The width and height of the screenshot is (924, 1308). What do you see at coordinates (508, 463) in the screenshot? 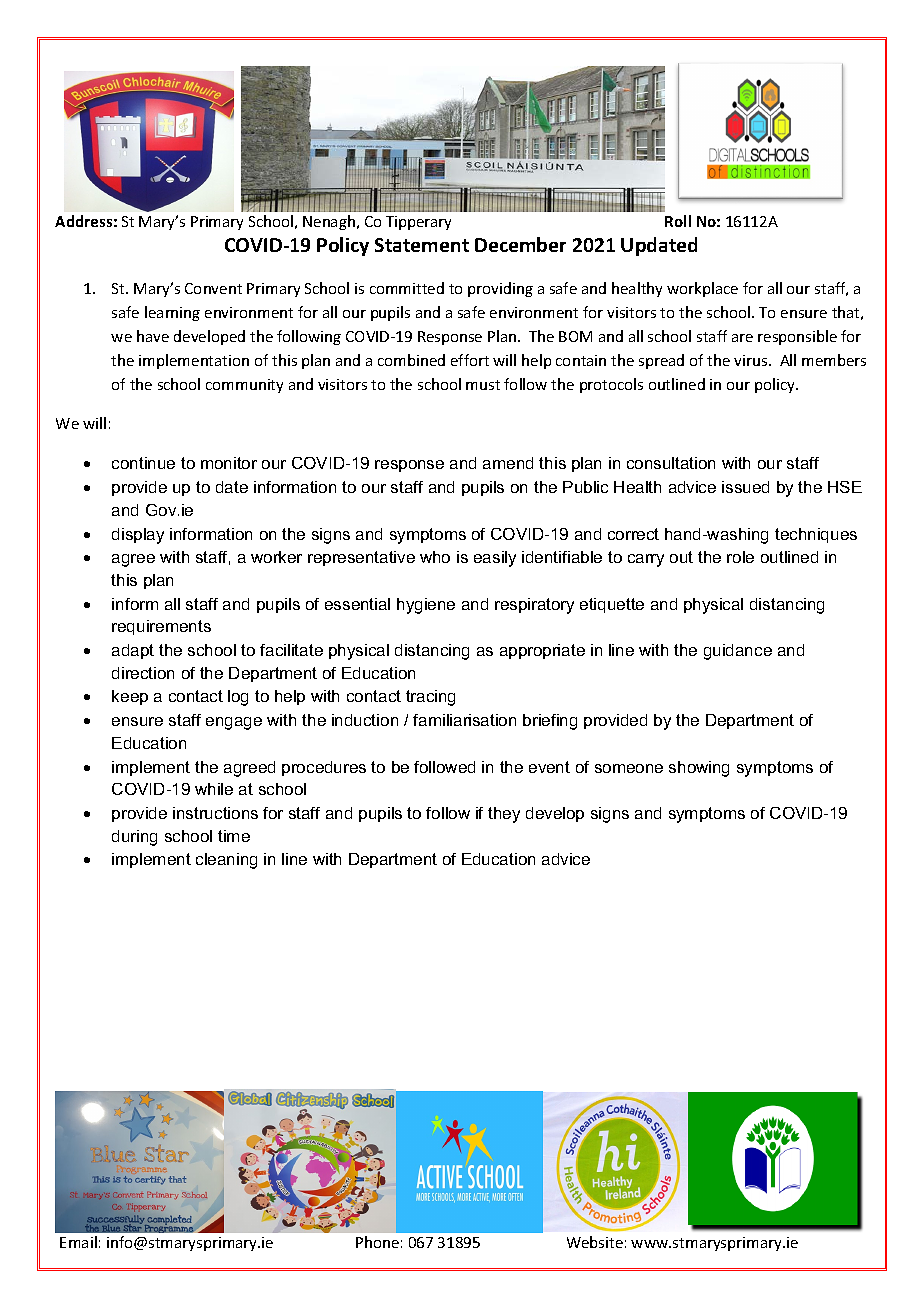
I see `amend` at bounding box center [508, 463].
